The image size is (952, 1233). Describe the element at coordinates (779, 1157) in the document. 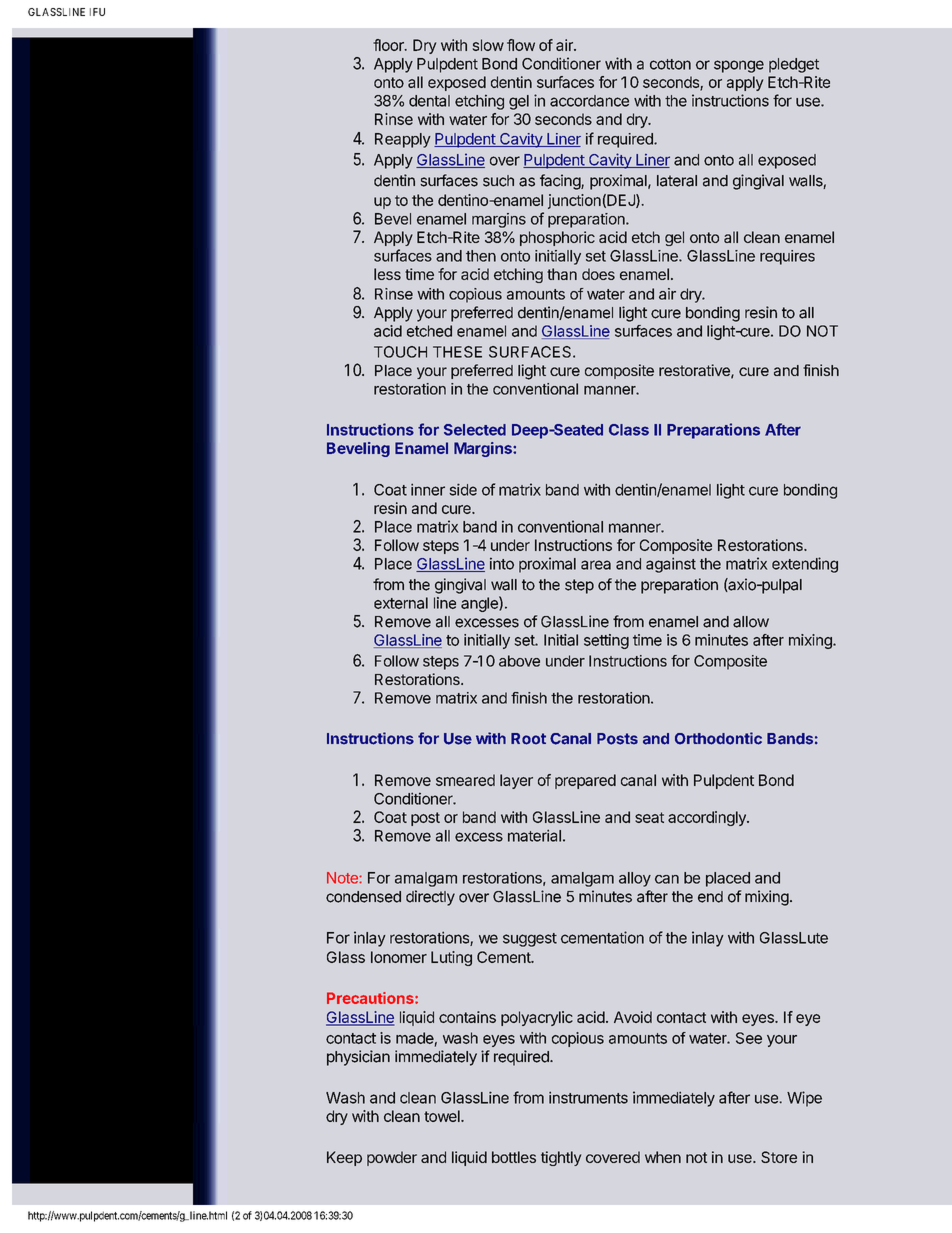

I see `Store` at that location.
